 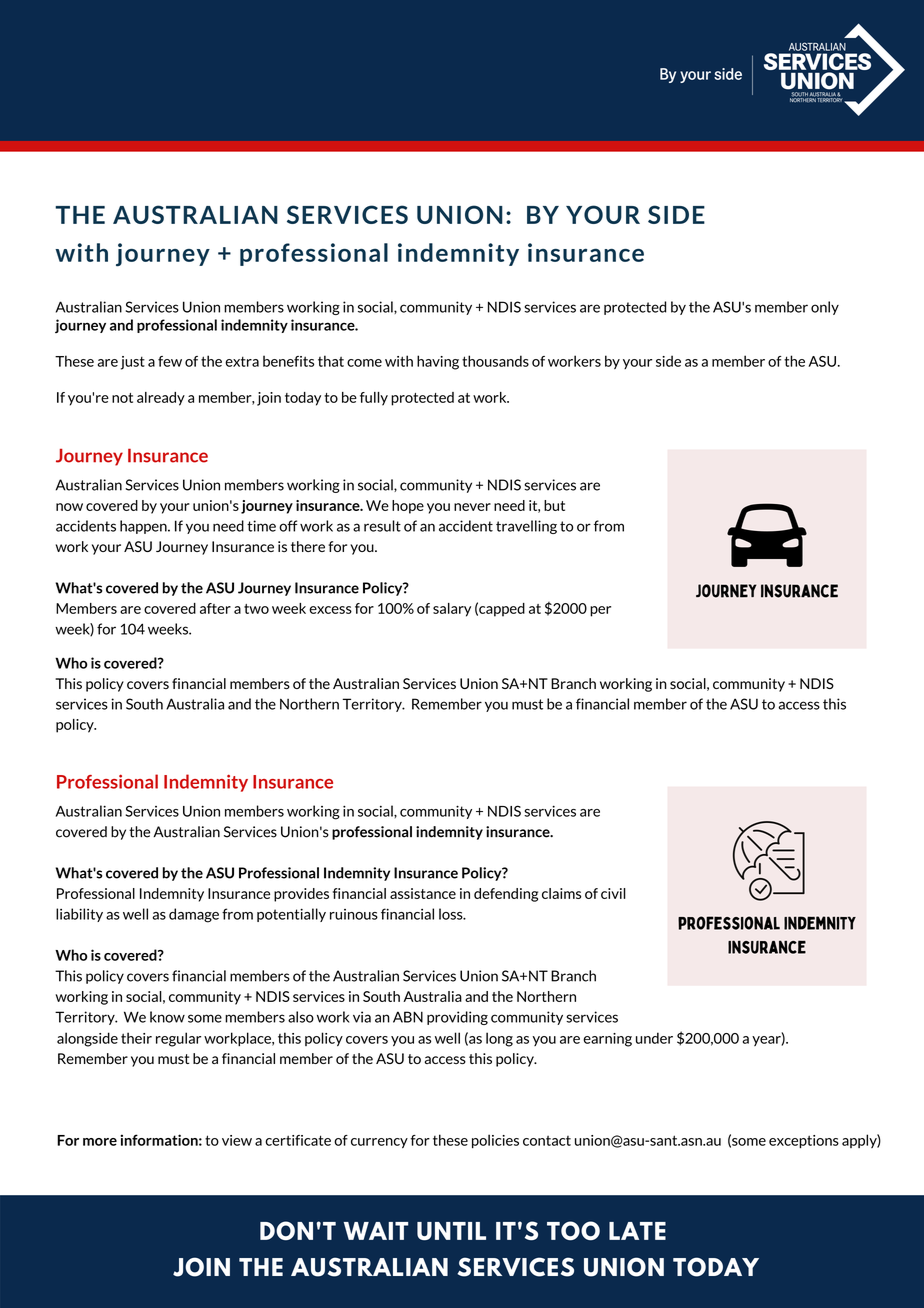 What do you see at coordinates (457, 1018) in the document?
I see `providing` at bounding box center [457, 1018].
